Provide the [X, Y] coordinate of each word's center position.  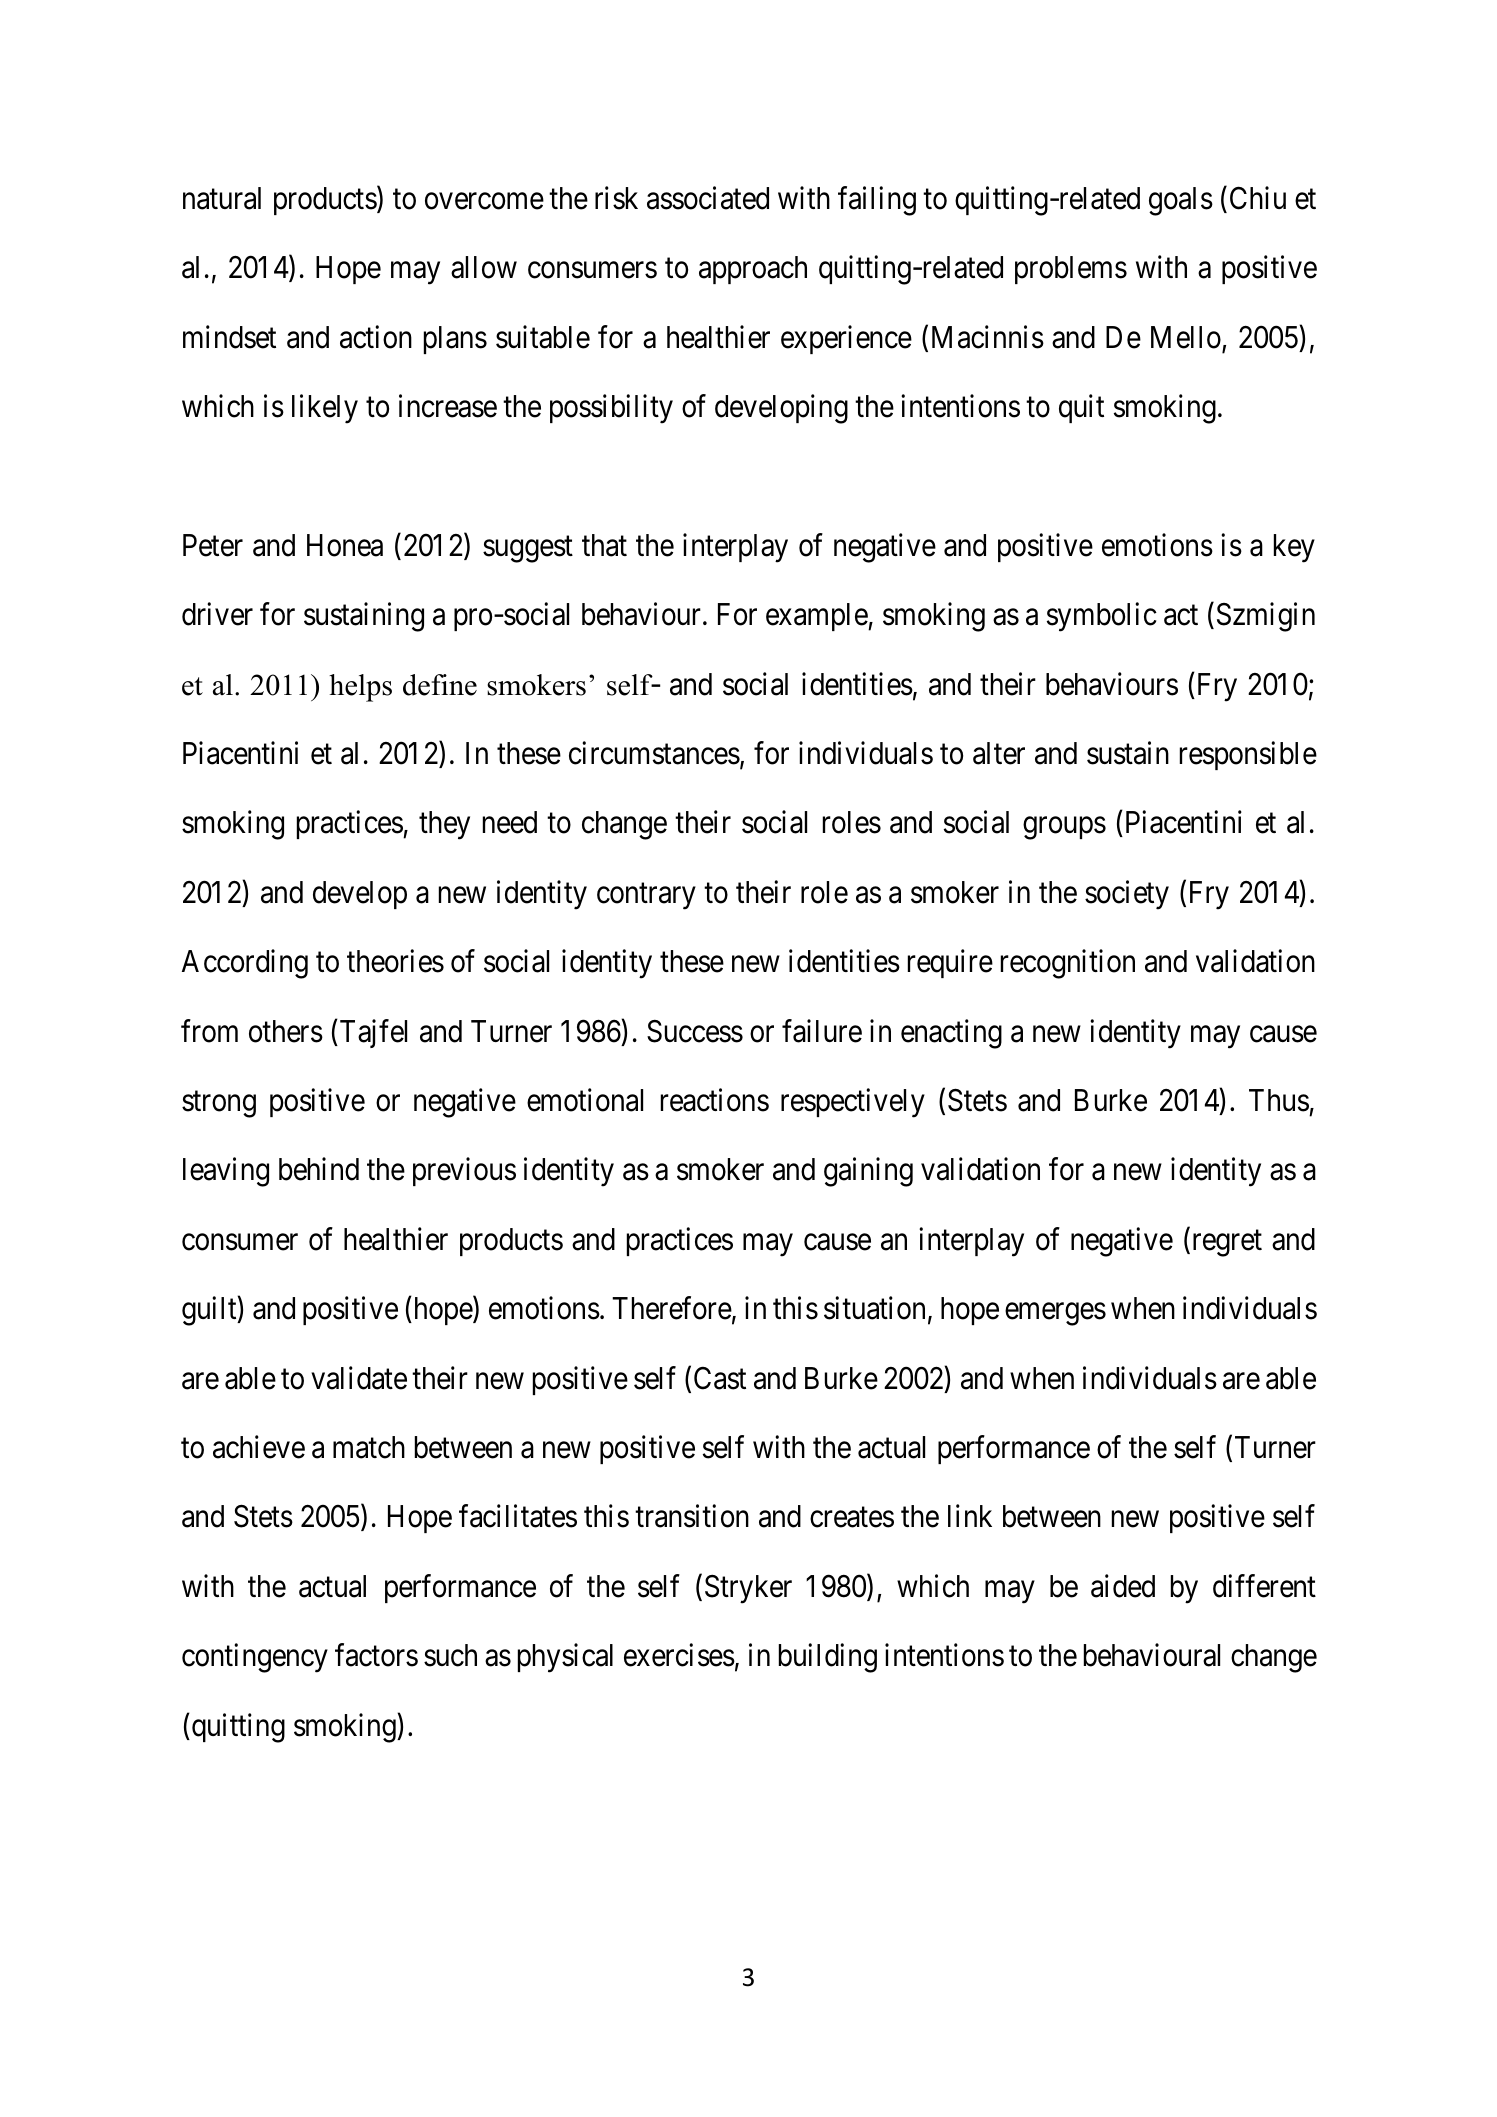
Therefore [672, 1308]
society [1127, 895]
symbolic [1102, 617]
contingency [255, 1658]
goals [1181, 201]
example [817, 617]
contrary [646, 896]
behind [319, 1169]
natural [222, 198]
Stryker [748, 1589]
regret [1225, 1243]
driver [217, 614]
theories [395, 961]
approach [753, 270]
